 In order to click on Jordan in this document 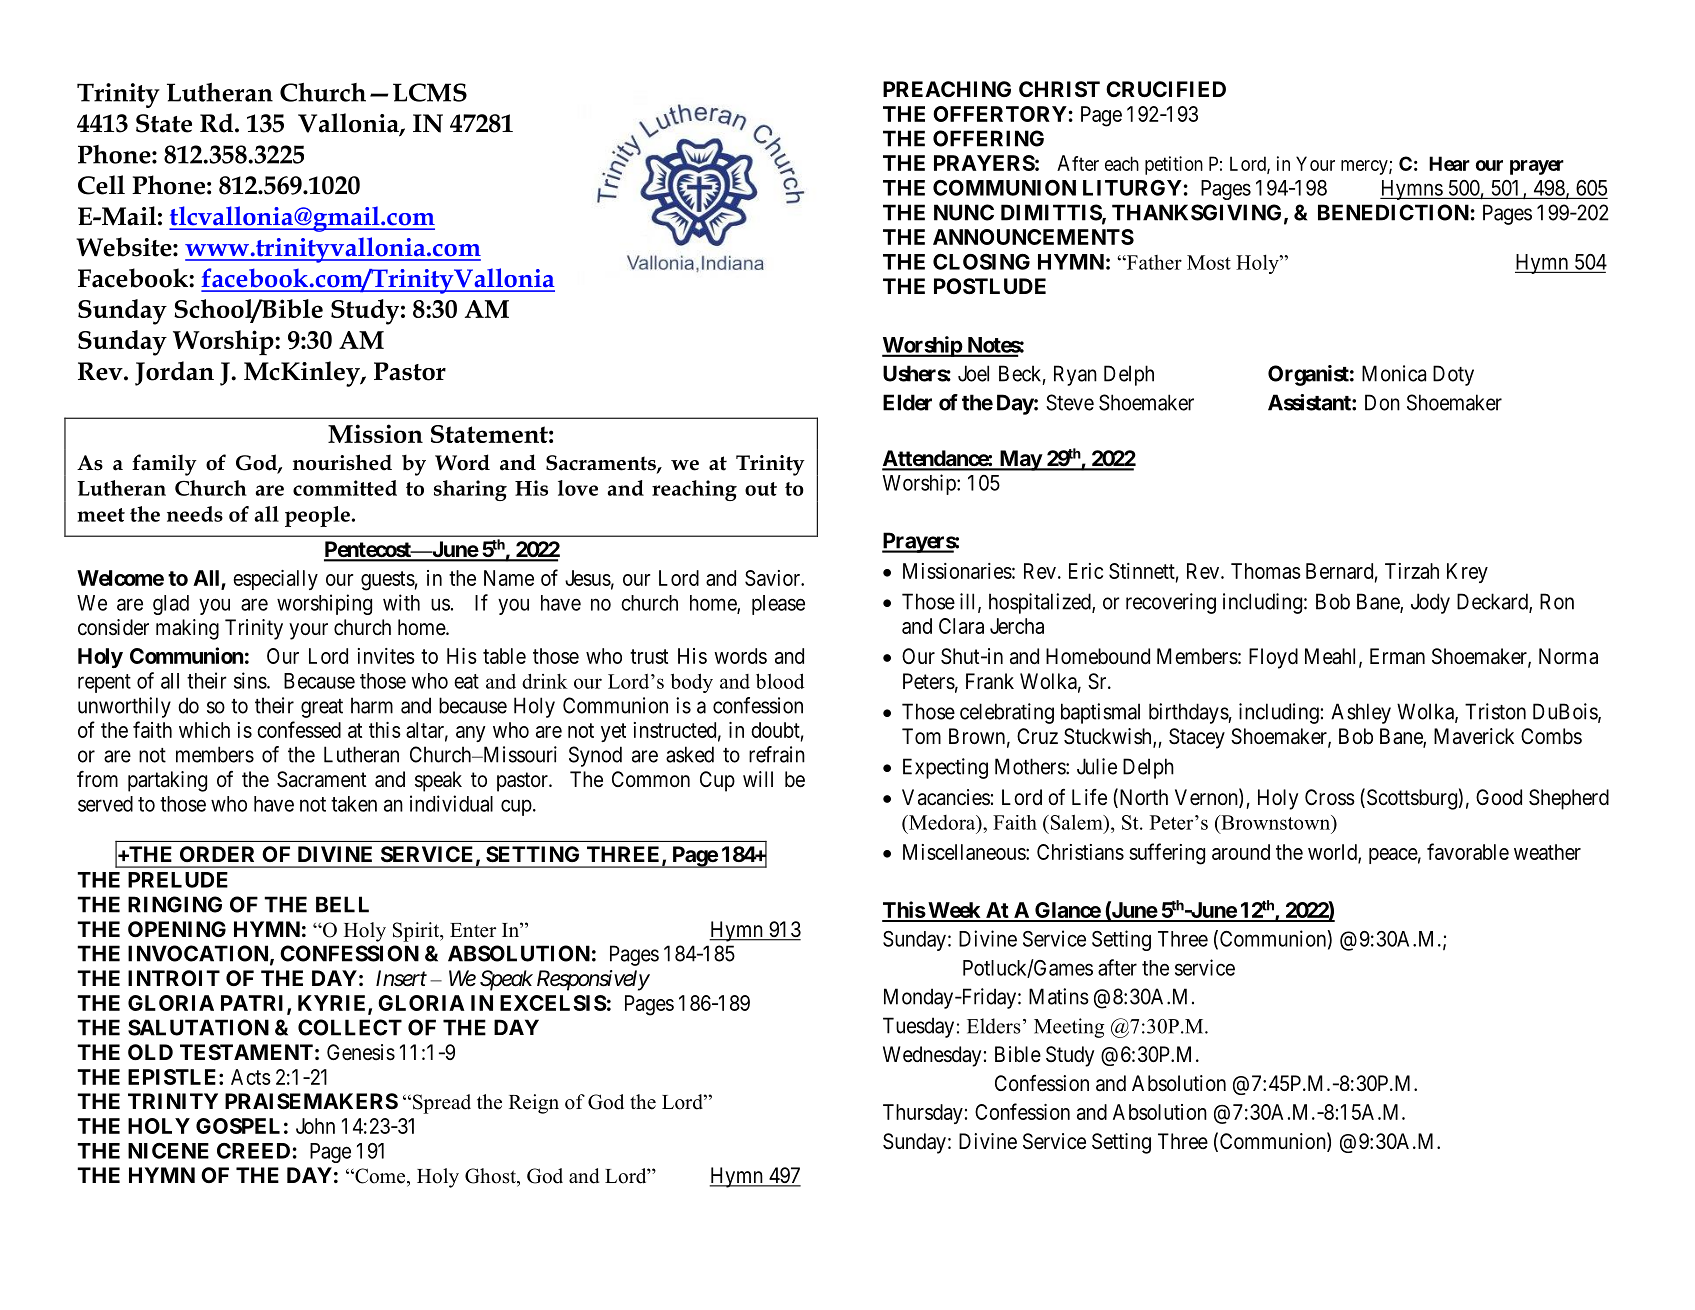, I will do `click(174, 373)`.
